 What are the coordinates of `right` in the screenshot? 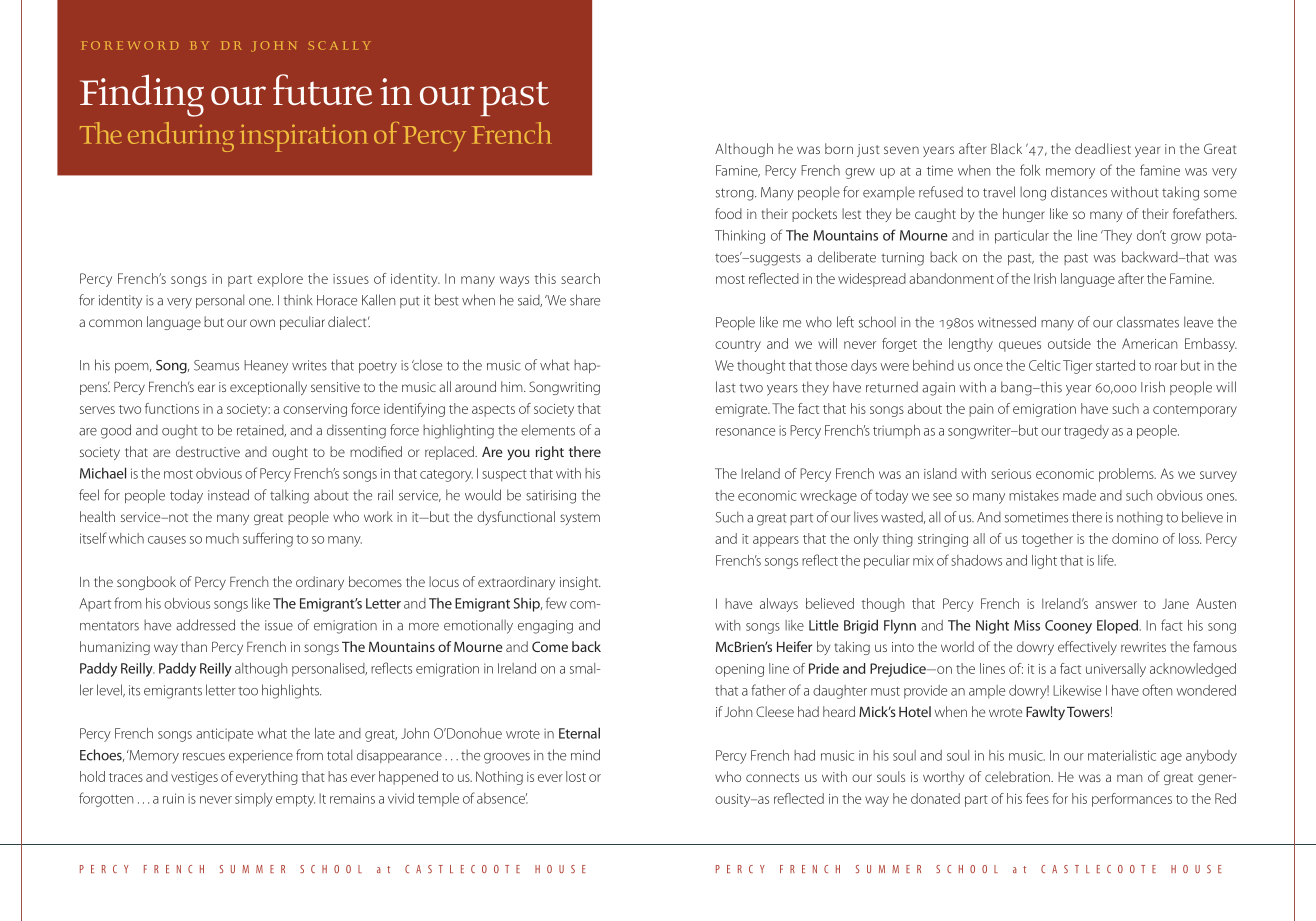 It's located at (550, 453).
